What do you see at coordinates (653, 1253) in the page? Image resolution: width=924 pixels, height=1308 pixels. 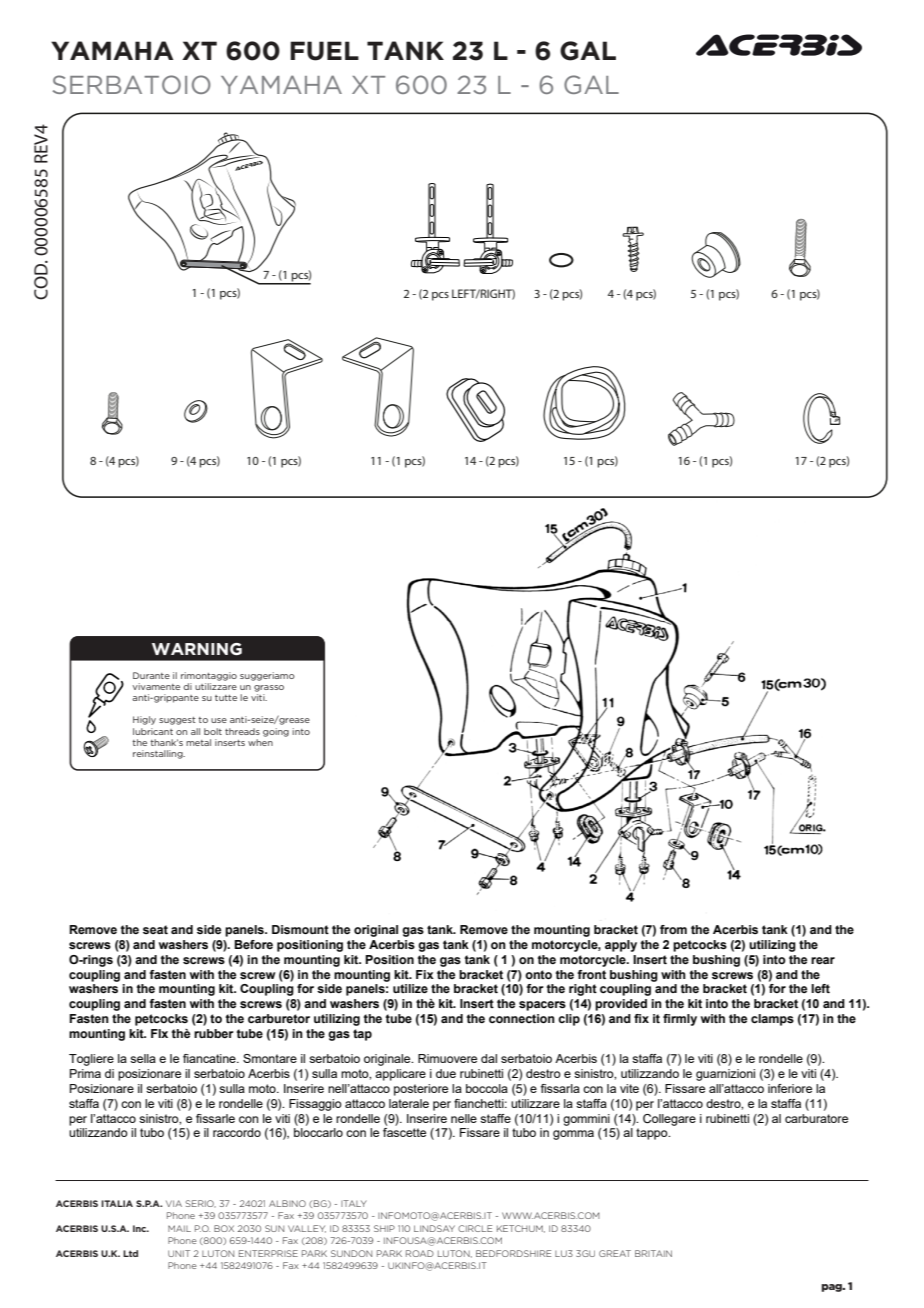 I see `BRITAIN` at bounding box center [653, 1253].
